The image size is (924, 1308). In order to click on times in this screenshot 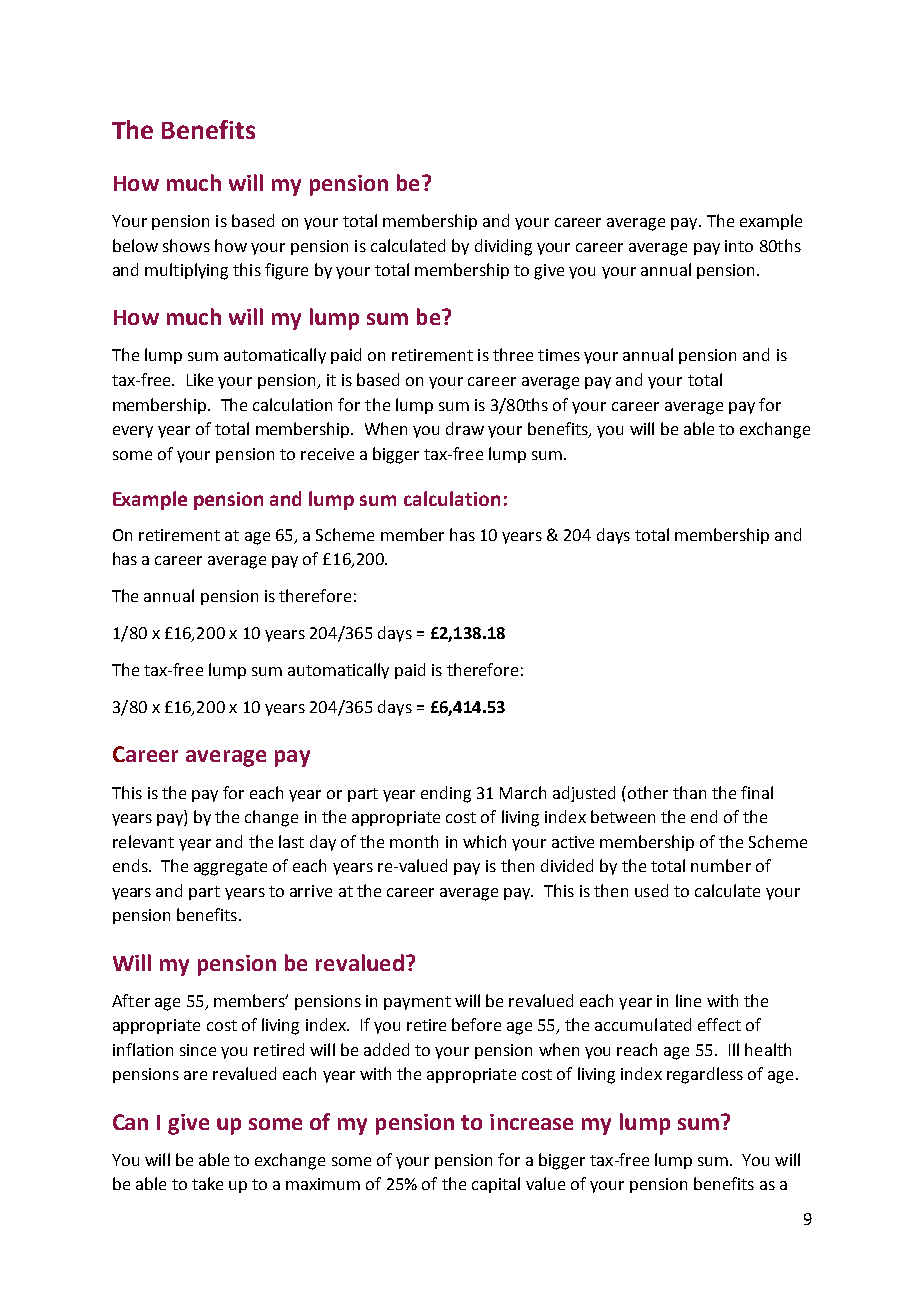, I will do `click(559, 355)`.
